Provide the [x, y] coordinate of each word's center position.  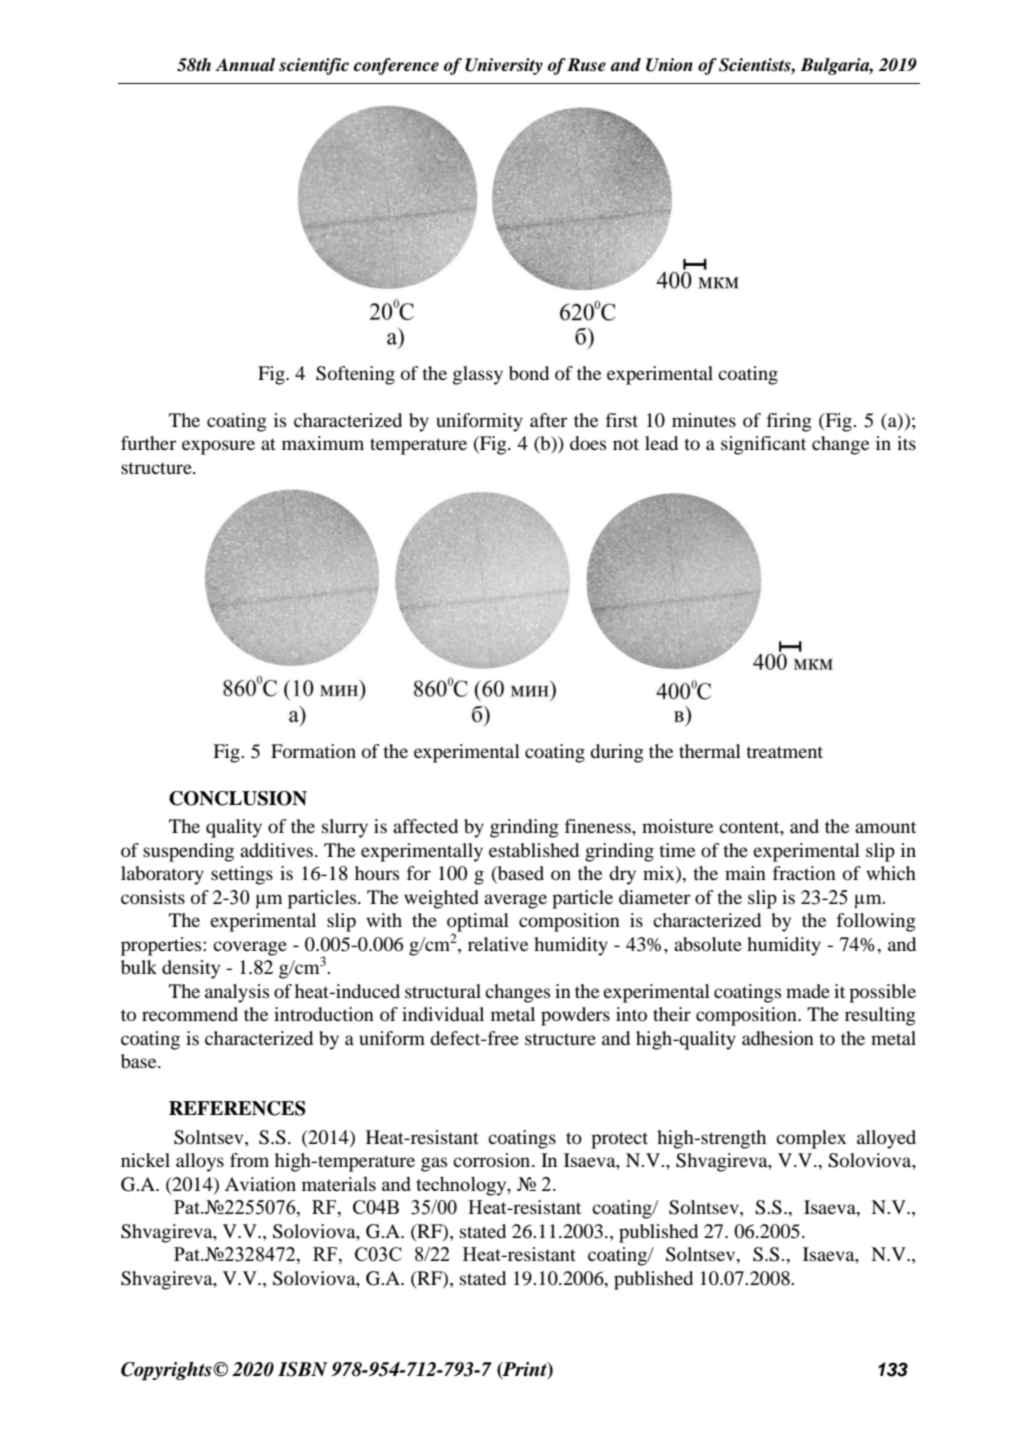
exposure [218, 447]
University [504, 66]
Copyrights [167, 1371]
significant [763, 445]
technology [462, 1186]
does [588, 443]
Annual [245, 65]
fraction [804, 873]
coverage [250, 948]
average [515, 901]
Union [669, 65]
